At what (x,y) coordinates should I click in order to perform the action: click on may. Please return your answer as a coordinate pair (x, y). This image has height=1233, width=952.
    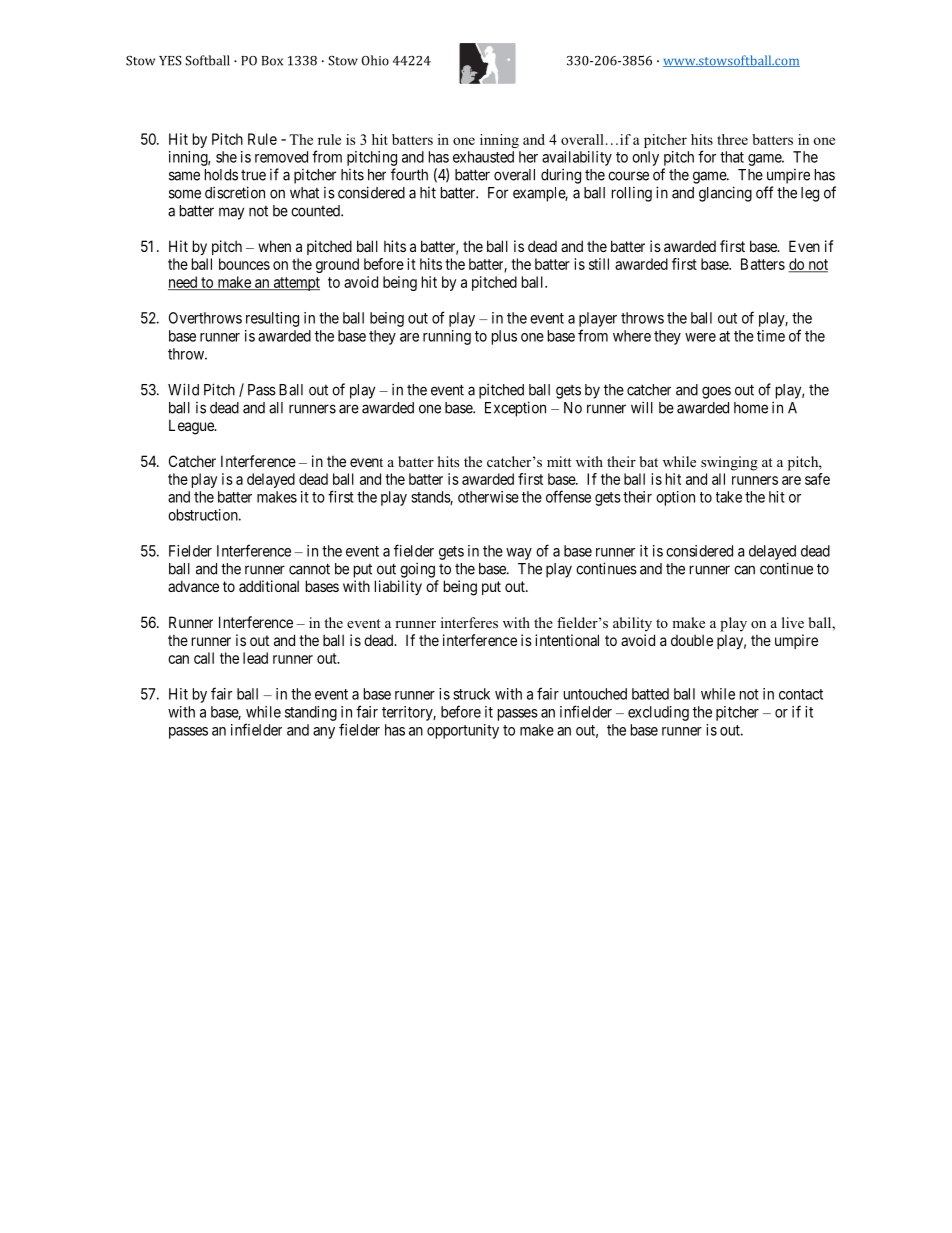
    Looking at the image, I should click on (231, 213).
